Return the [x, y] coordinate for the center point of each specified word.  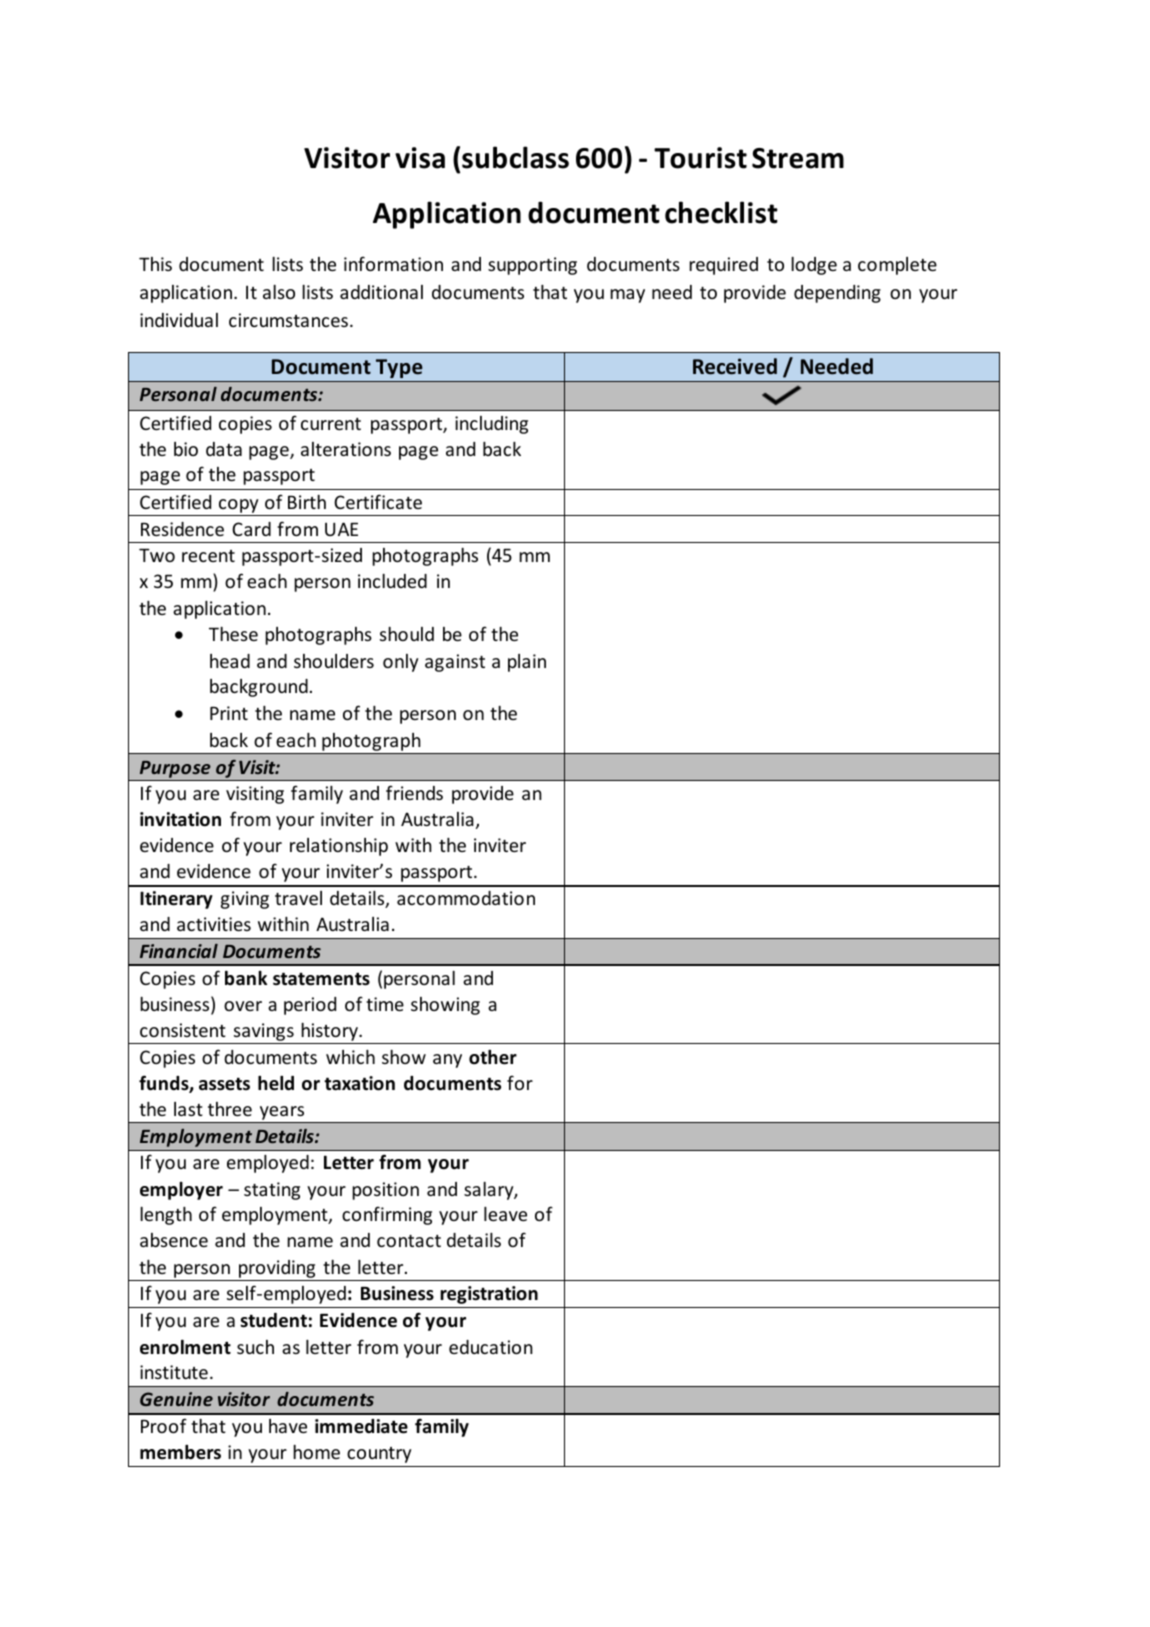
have [288, 1426]
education [491, 1347]
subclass [515, 157]
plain [527, 663]
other [493, 1057]
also [279, 292]
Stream [798, 158]
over [243, 1006]
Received [735, 366]
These [233, 634]
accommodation [466, 898]
